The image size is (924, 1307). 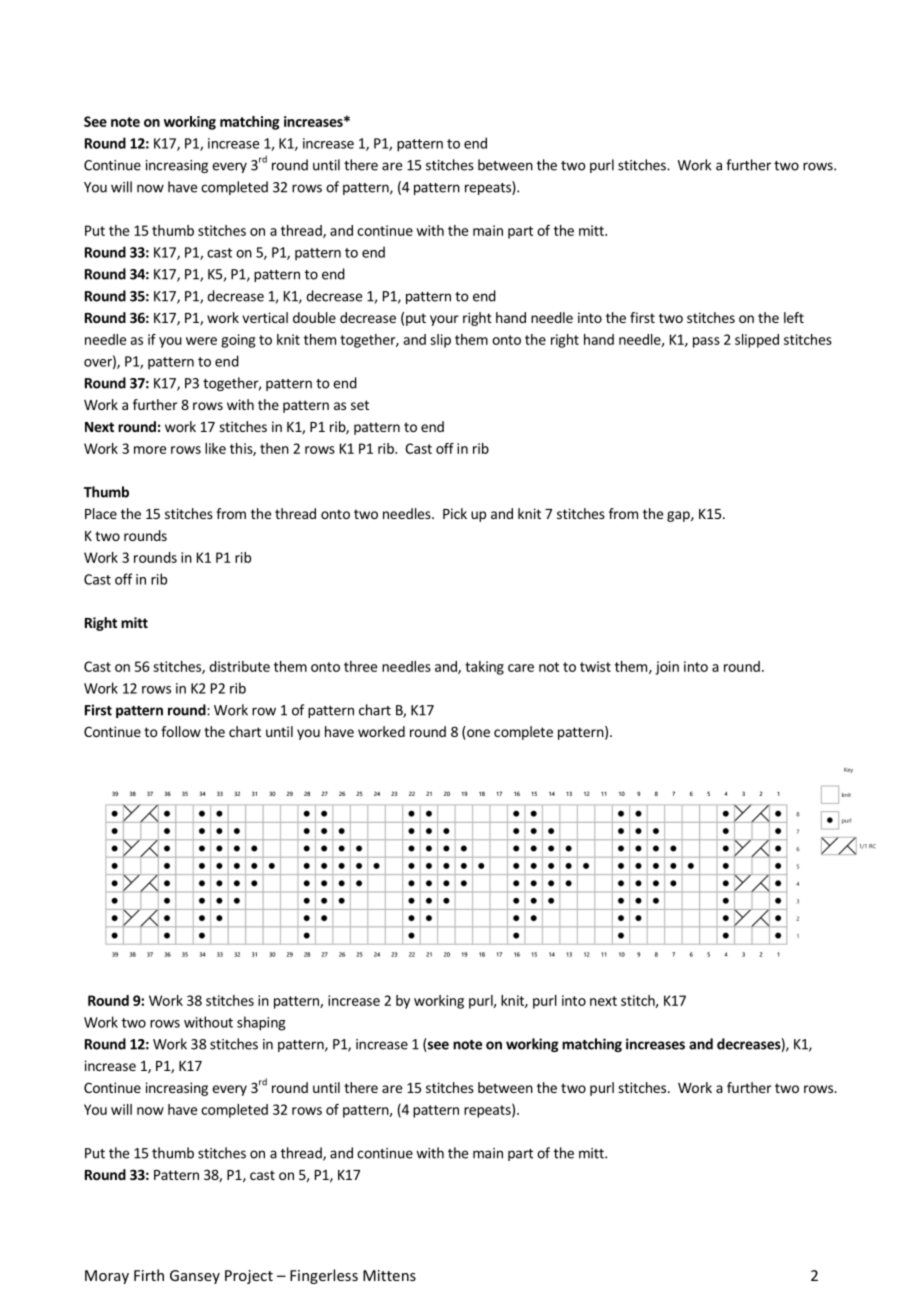 What do you see at coordinates (521, 668) in the screenshot?
I see `care` at bounding box center [521, 668].
